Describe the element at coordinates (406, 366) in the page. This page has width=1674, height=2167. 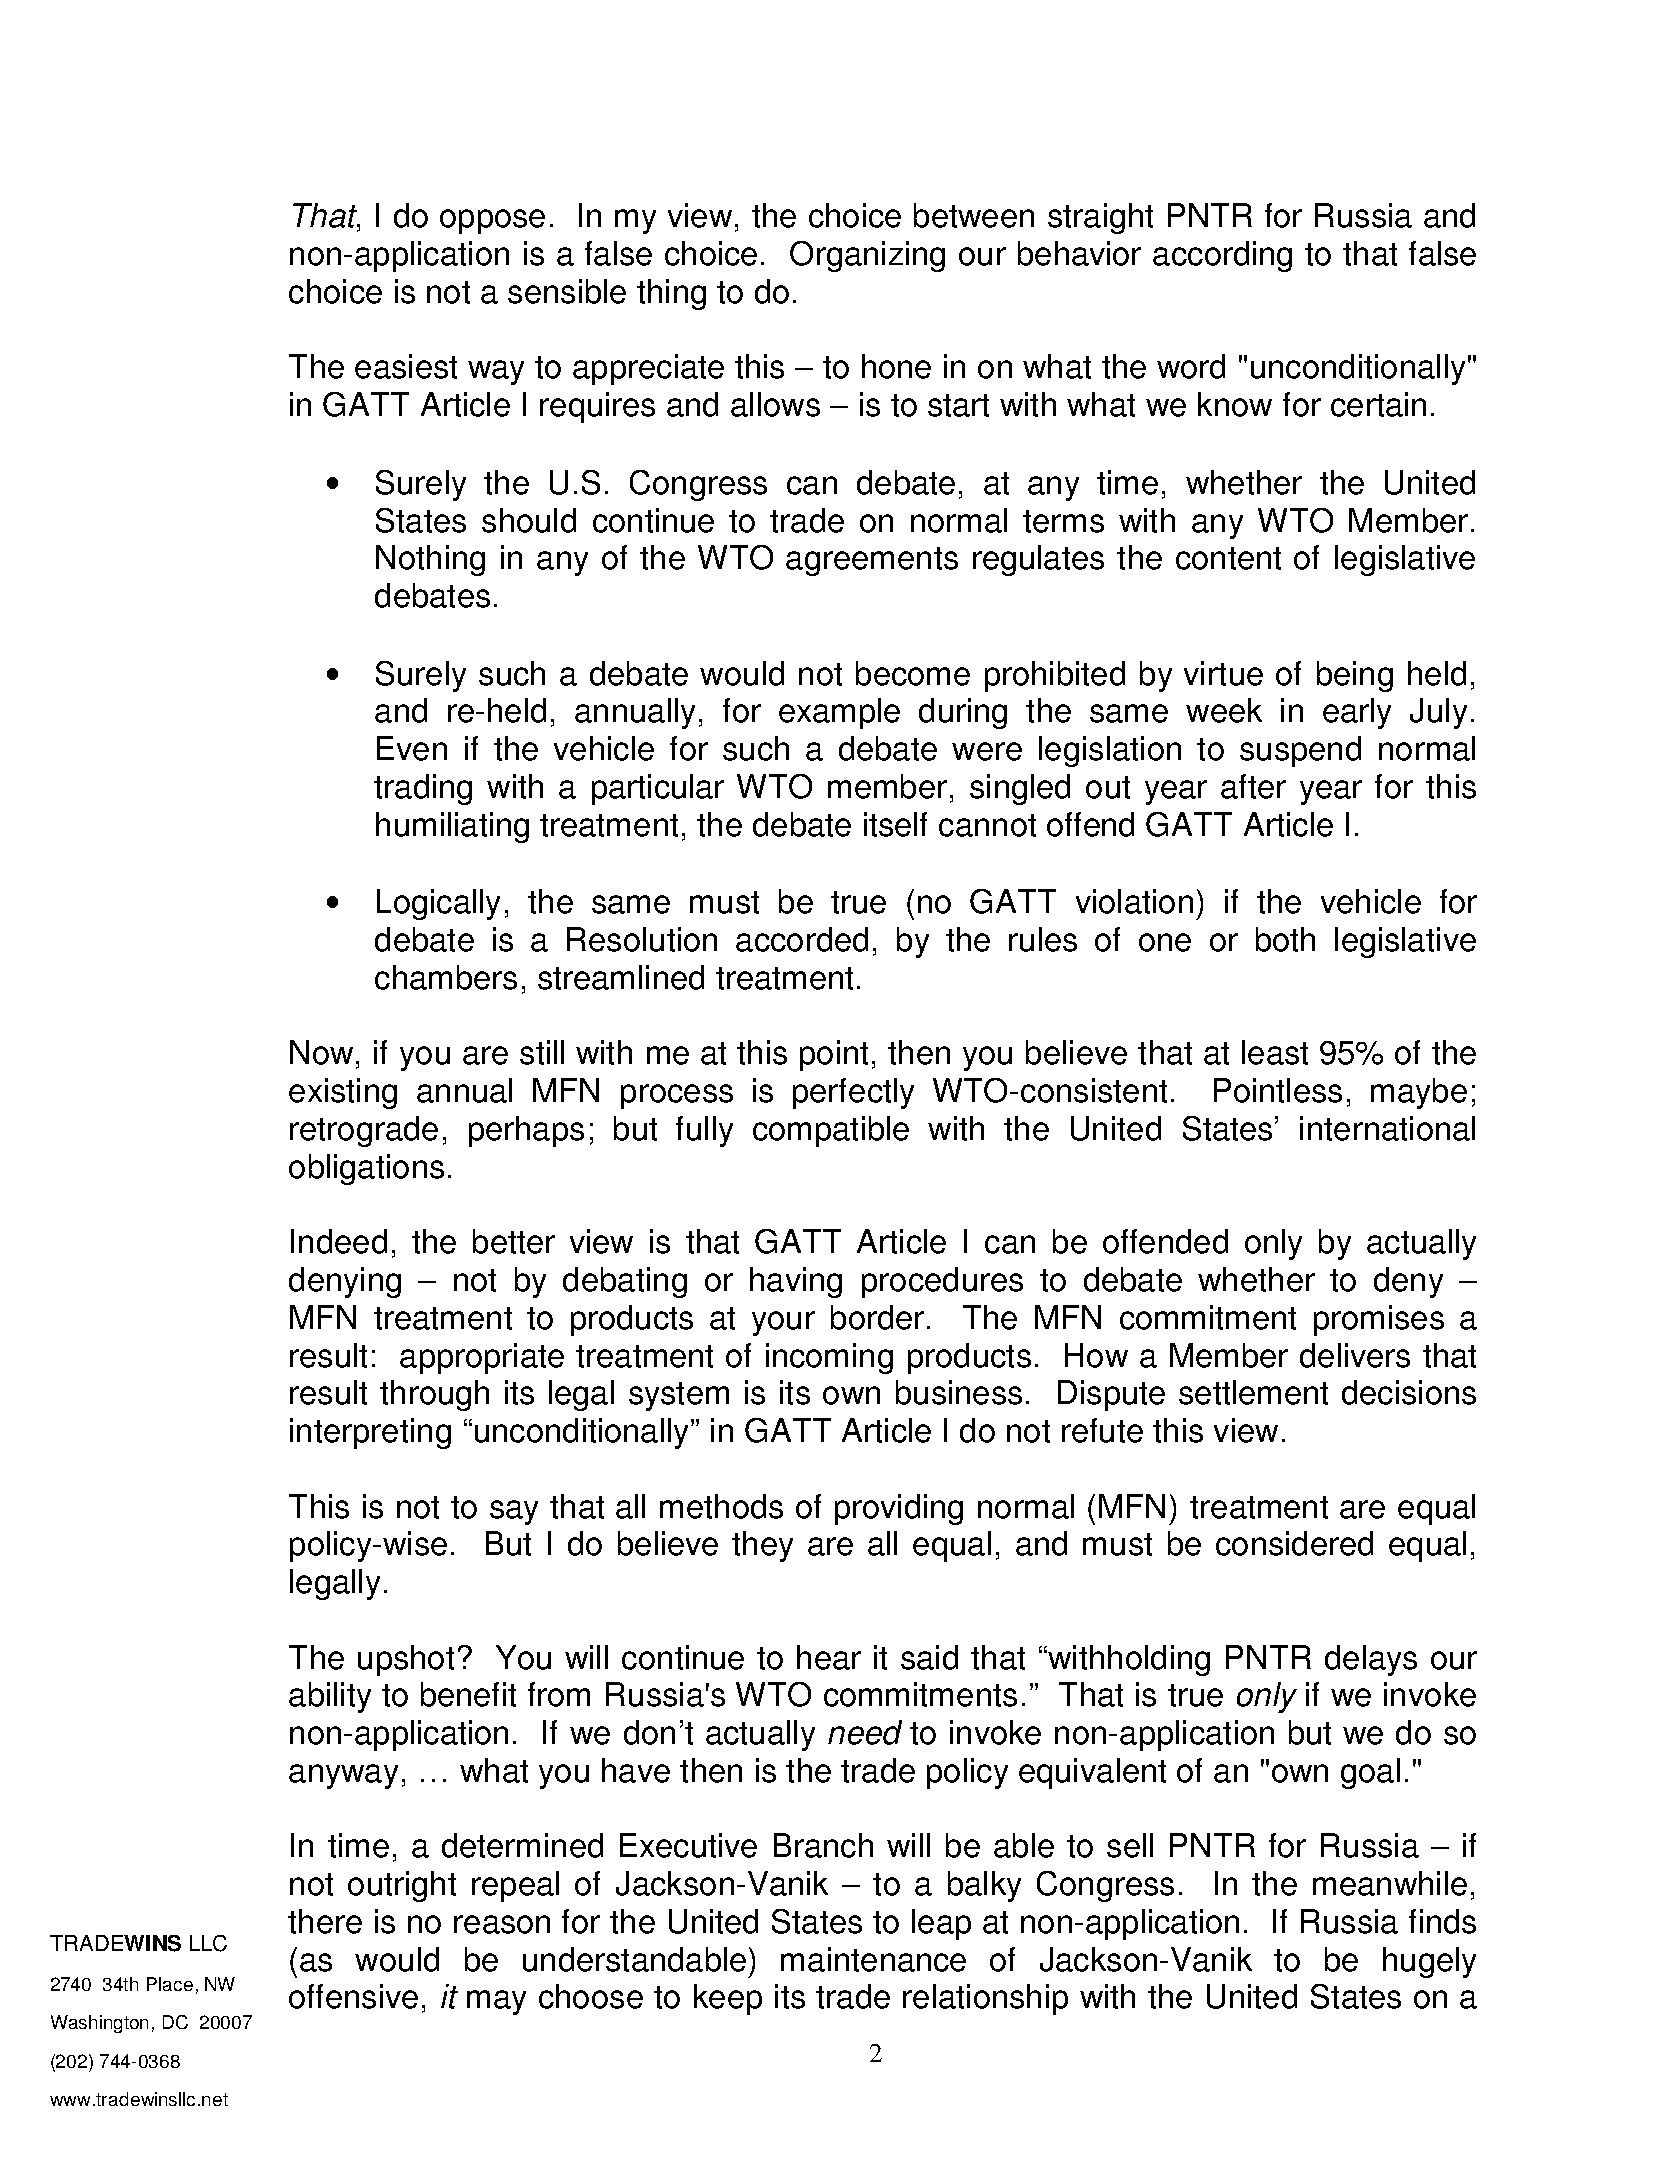
I see `easiest` at that location.
